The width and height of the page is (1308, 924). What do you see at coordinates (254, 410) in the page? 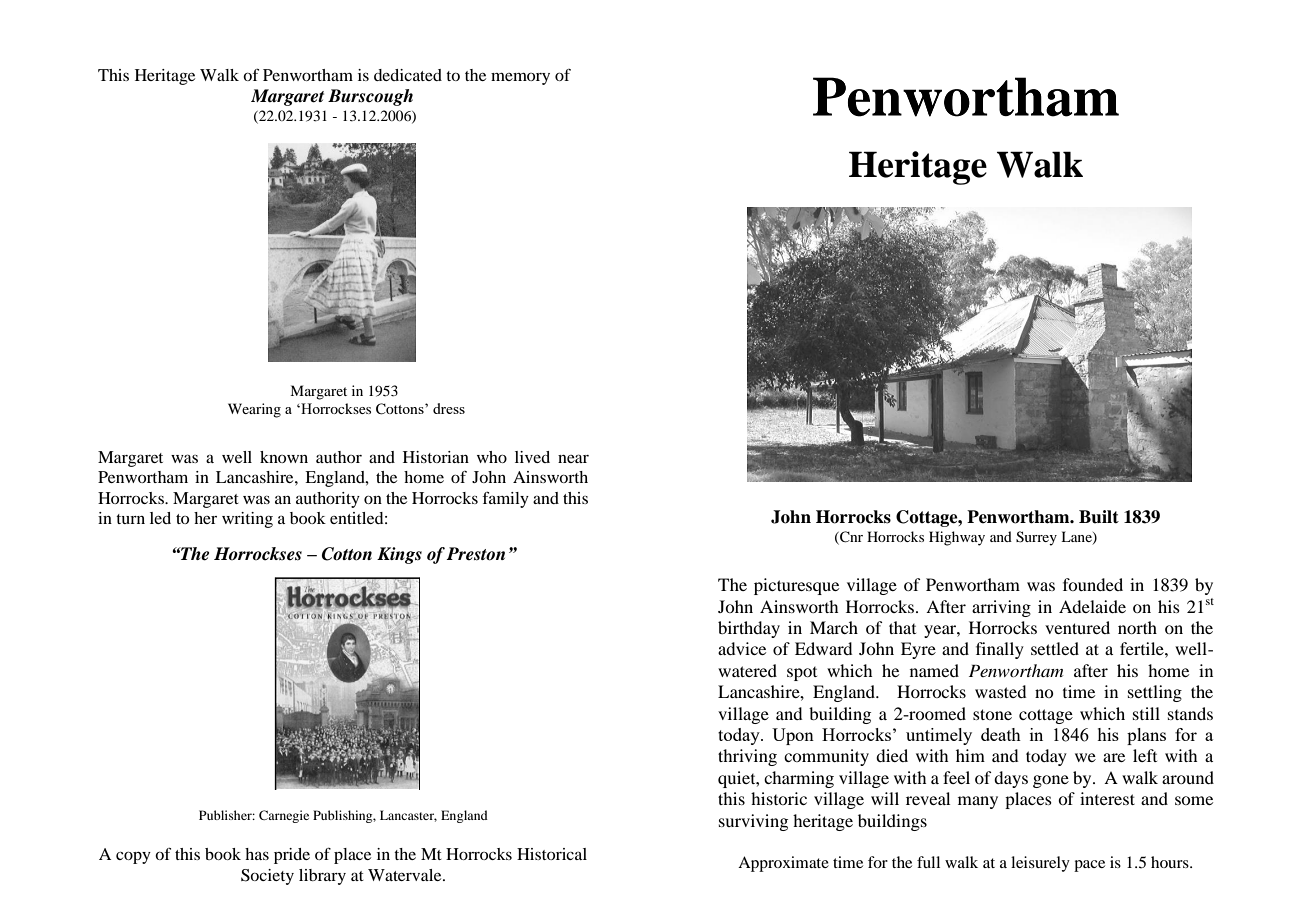
I see `Wearing` at bounding box center [254, 410].
